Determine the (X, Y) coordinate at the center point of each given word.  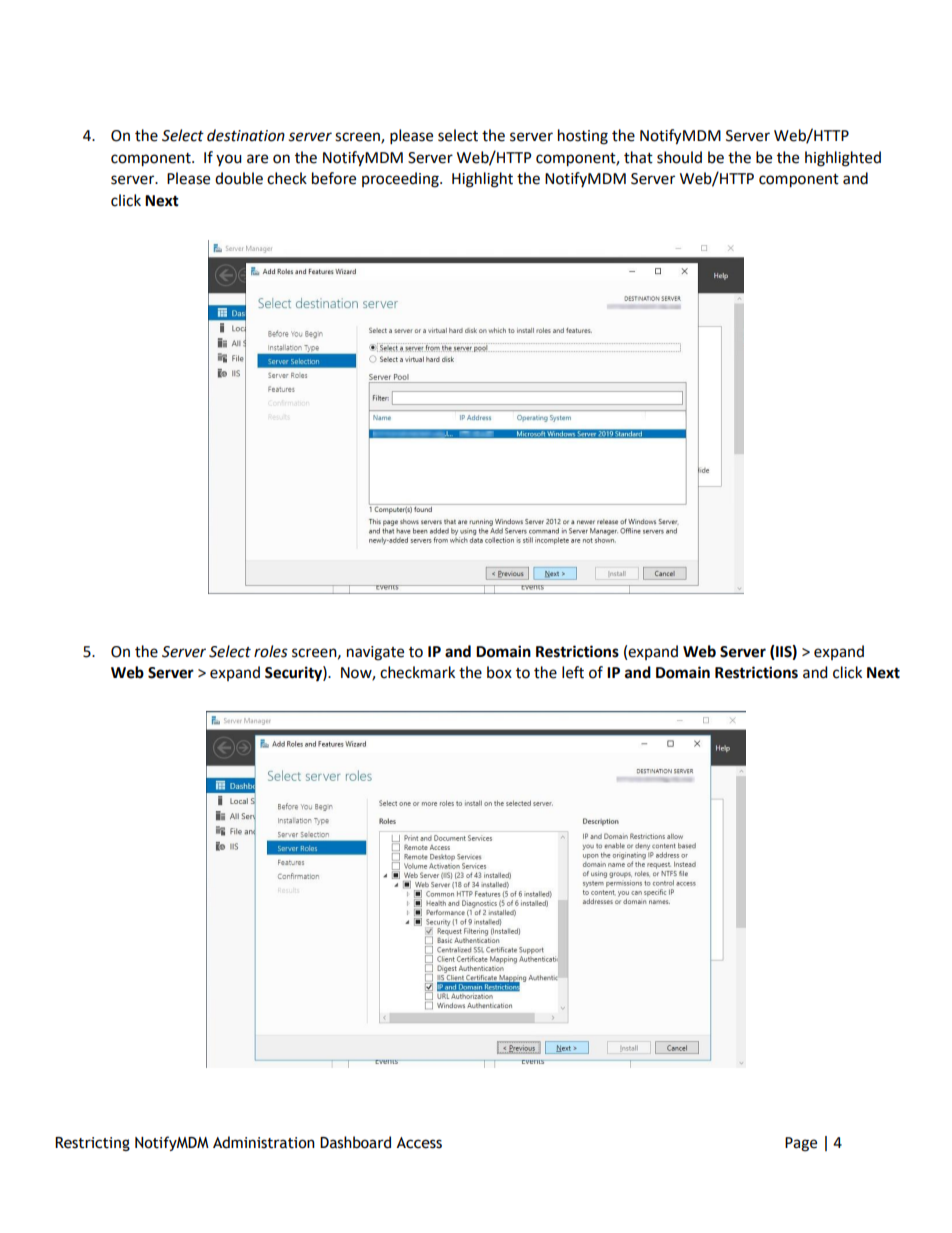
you (229, 160)
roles (271, 651)
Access (419, 1143)
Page (801, 1144)
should (679, 157)
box (499, 672)
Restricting (92, 1144)
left (573, 672)
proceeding (401, 180)
